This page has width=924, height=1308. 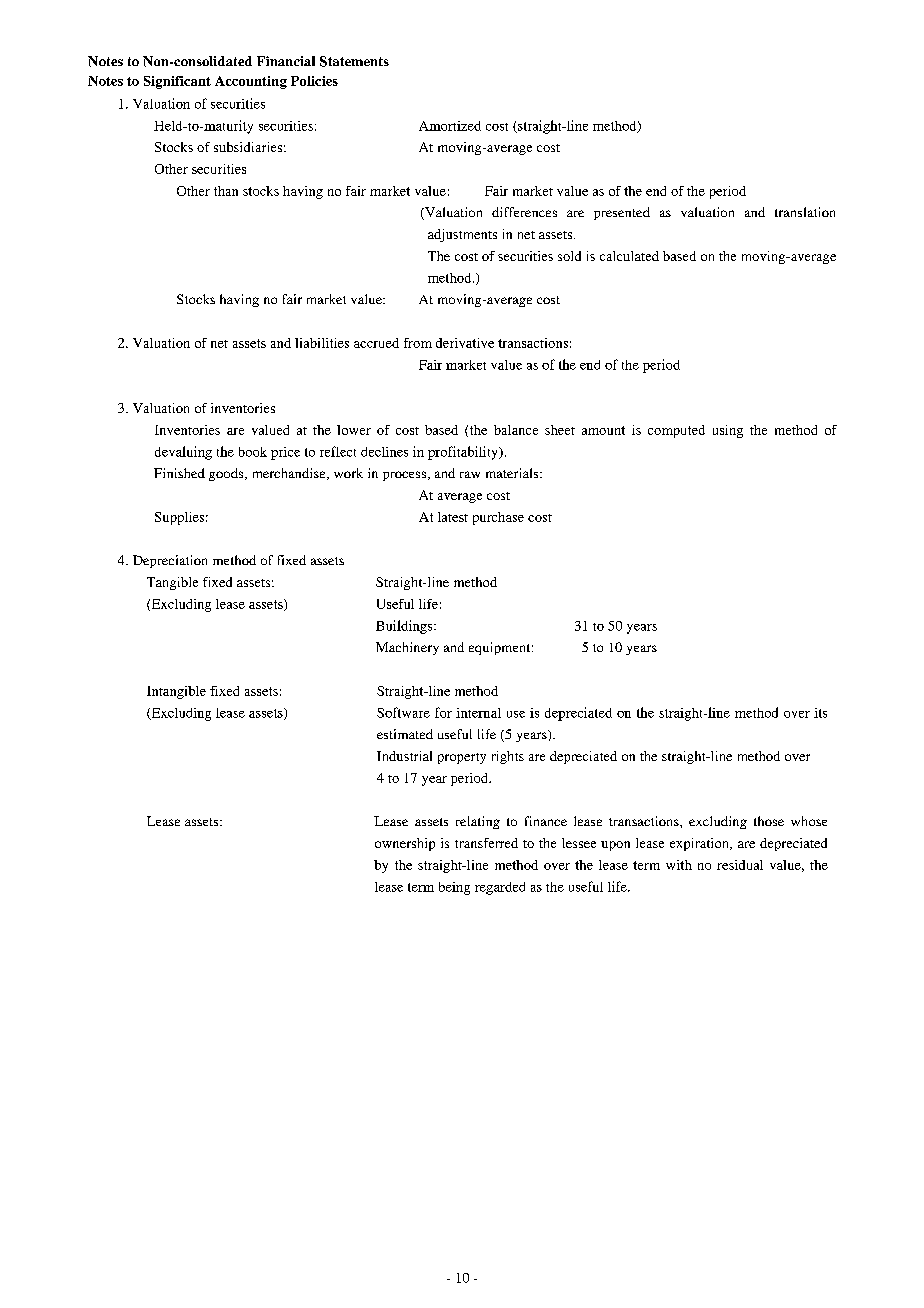 I want to click on internal, so click(x=478, y=713).
